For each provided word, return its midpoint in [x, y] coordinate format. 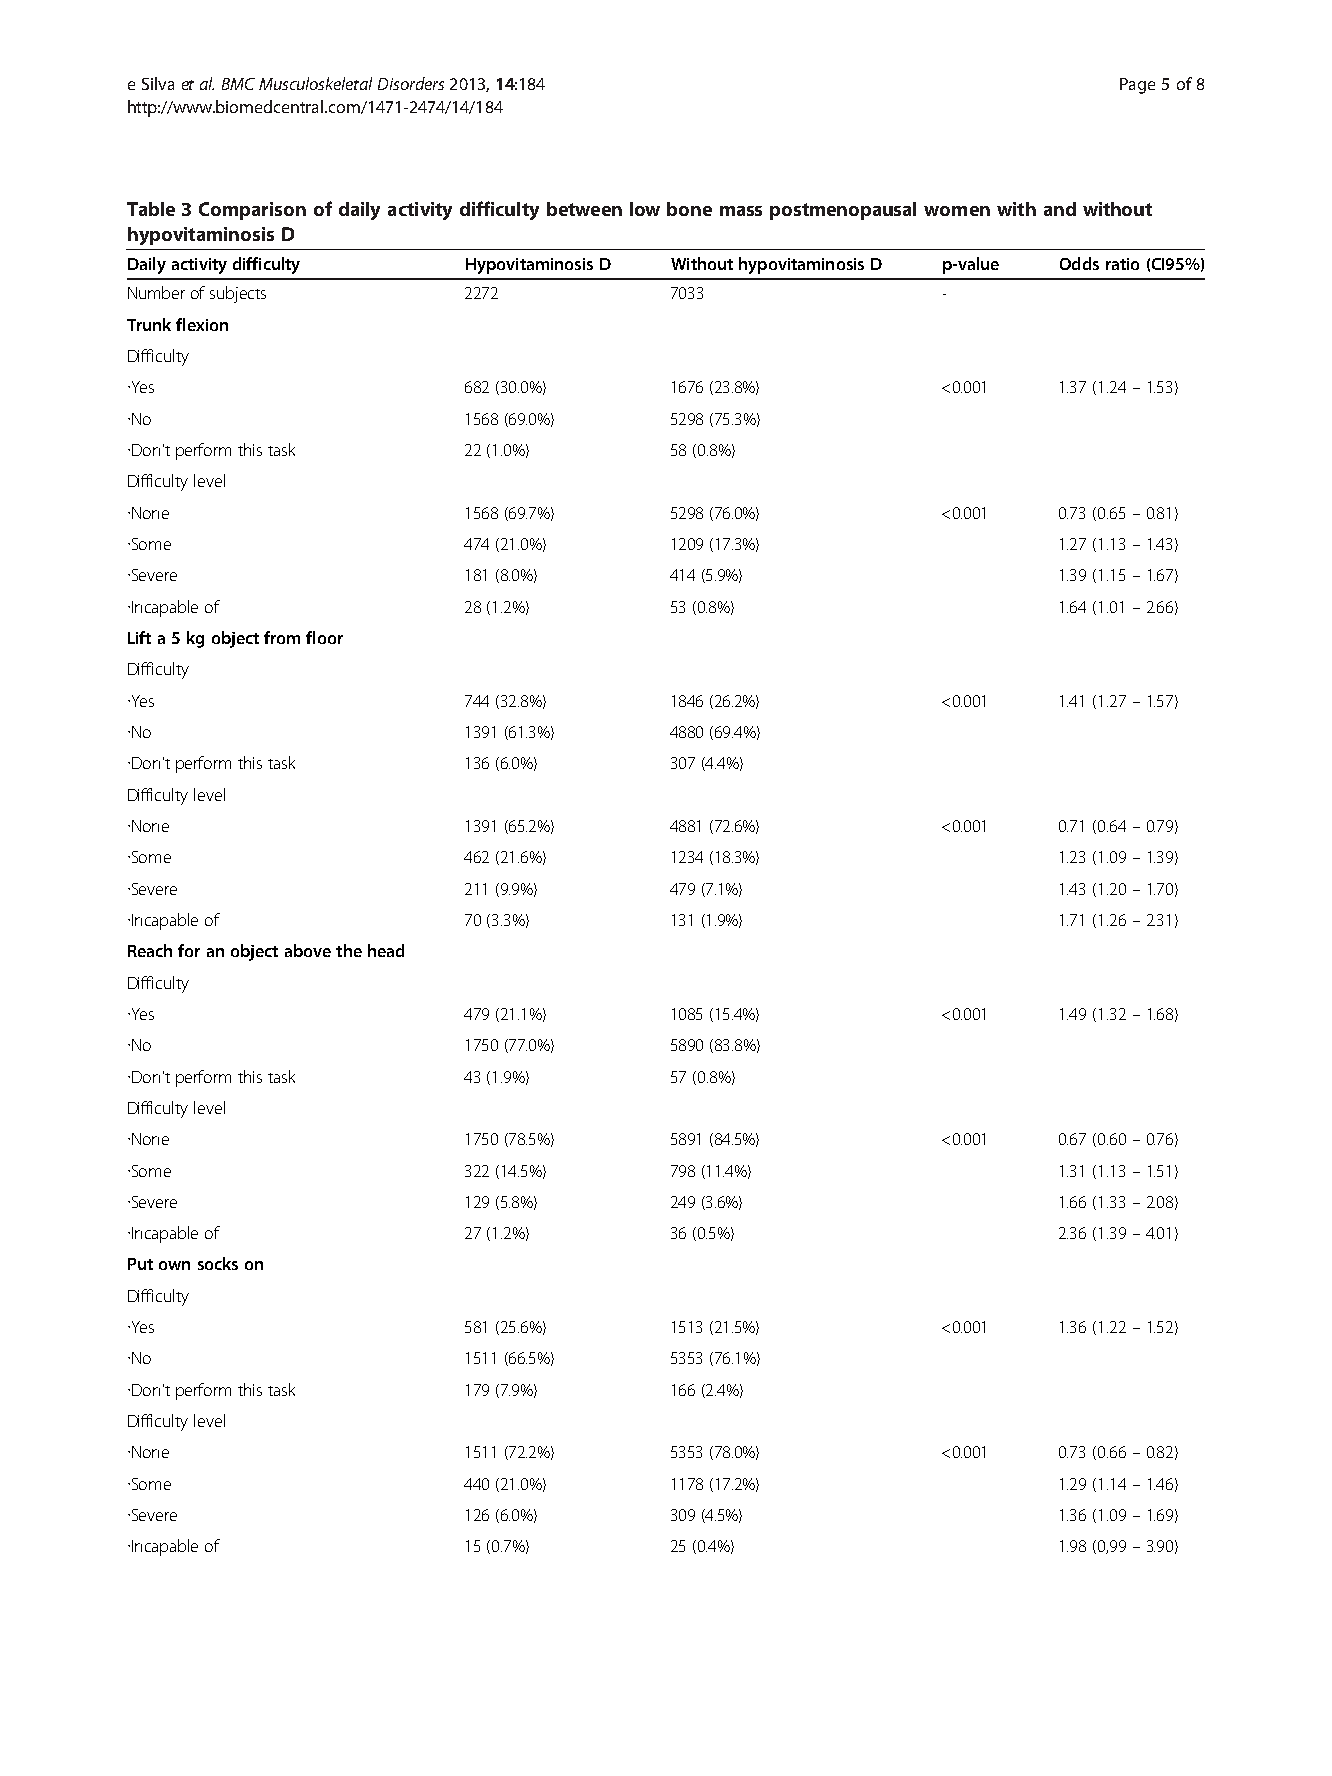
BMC [238, 84]
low [645, 209]
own [174, 1265]
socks [218, 1263]
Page [1137, 86]
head [386, 950]
